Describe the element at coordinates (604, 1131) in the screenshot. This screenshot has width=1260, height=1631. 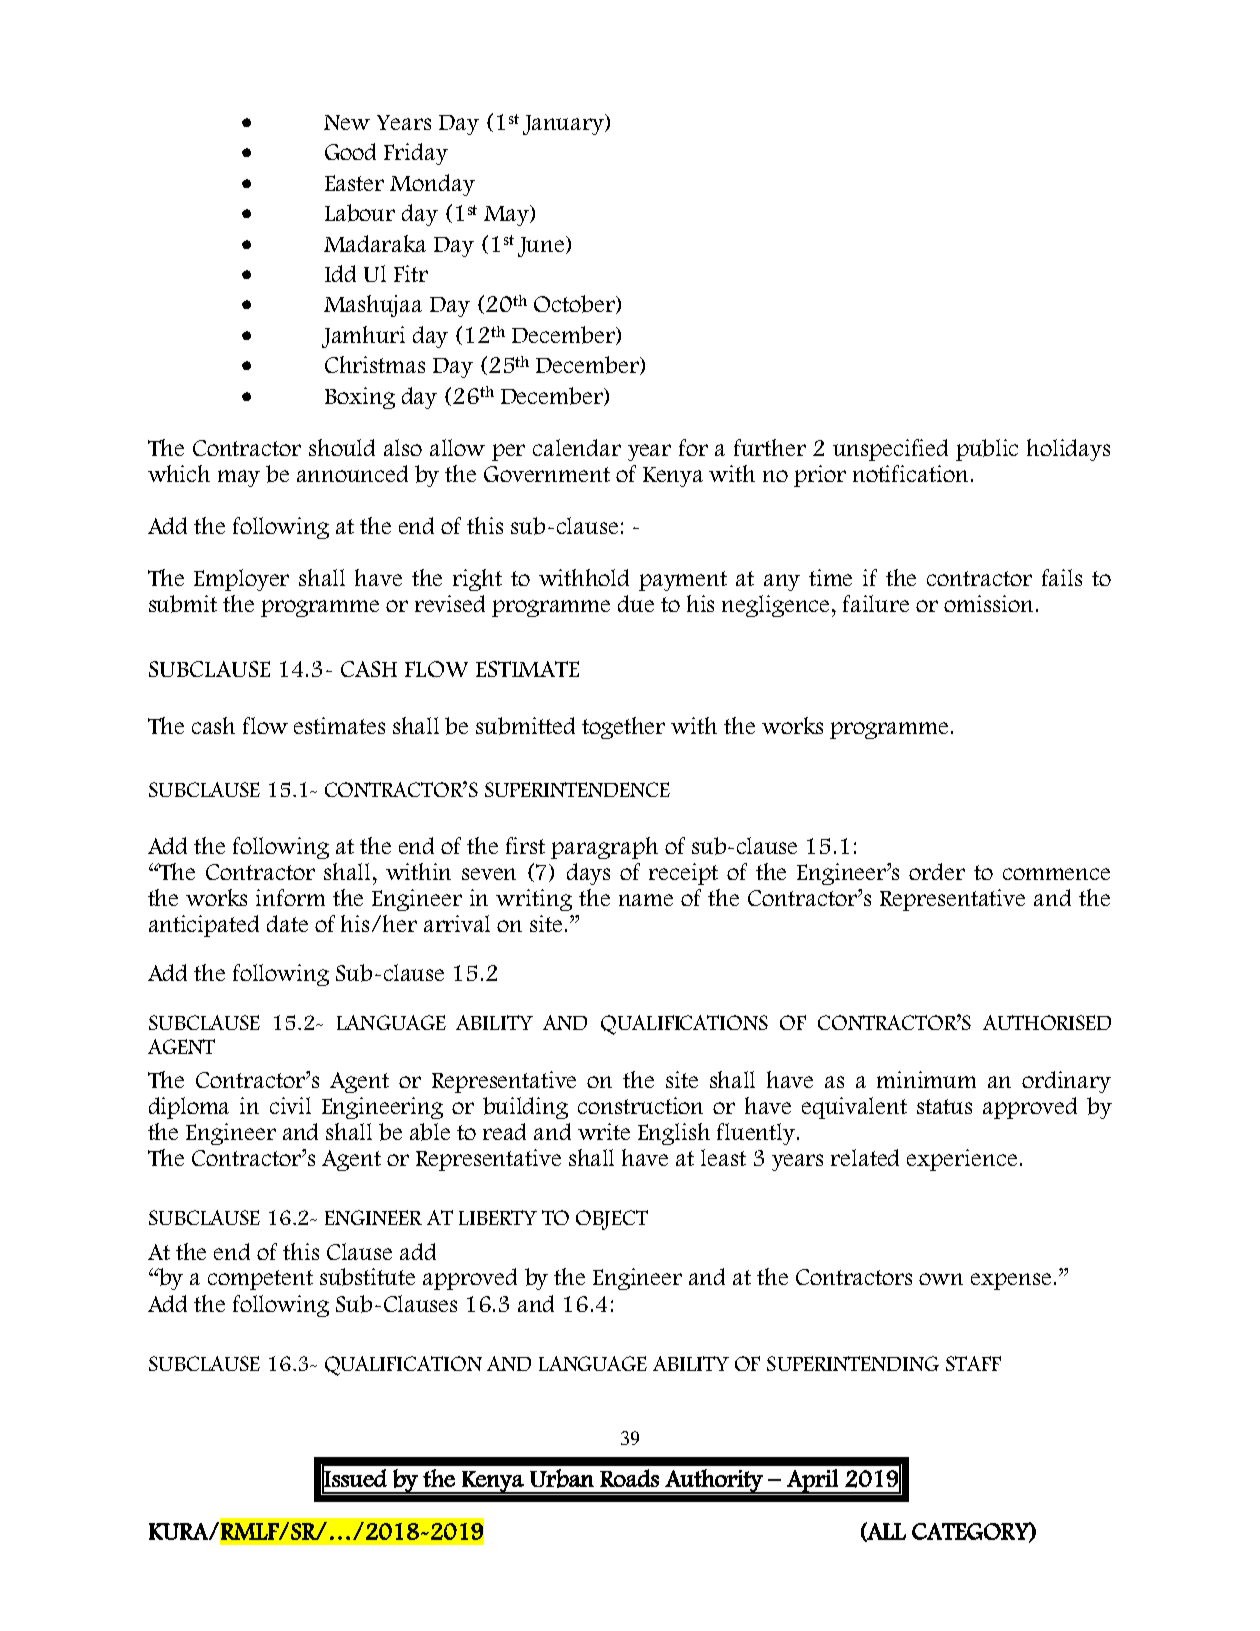
I see `write` at that location.
